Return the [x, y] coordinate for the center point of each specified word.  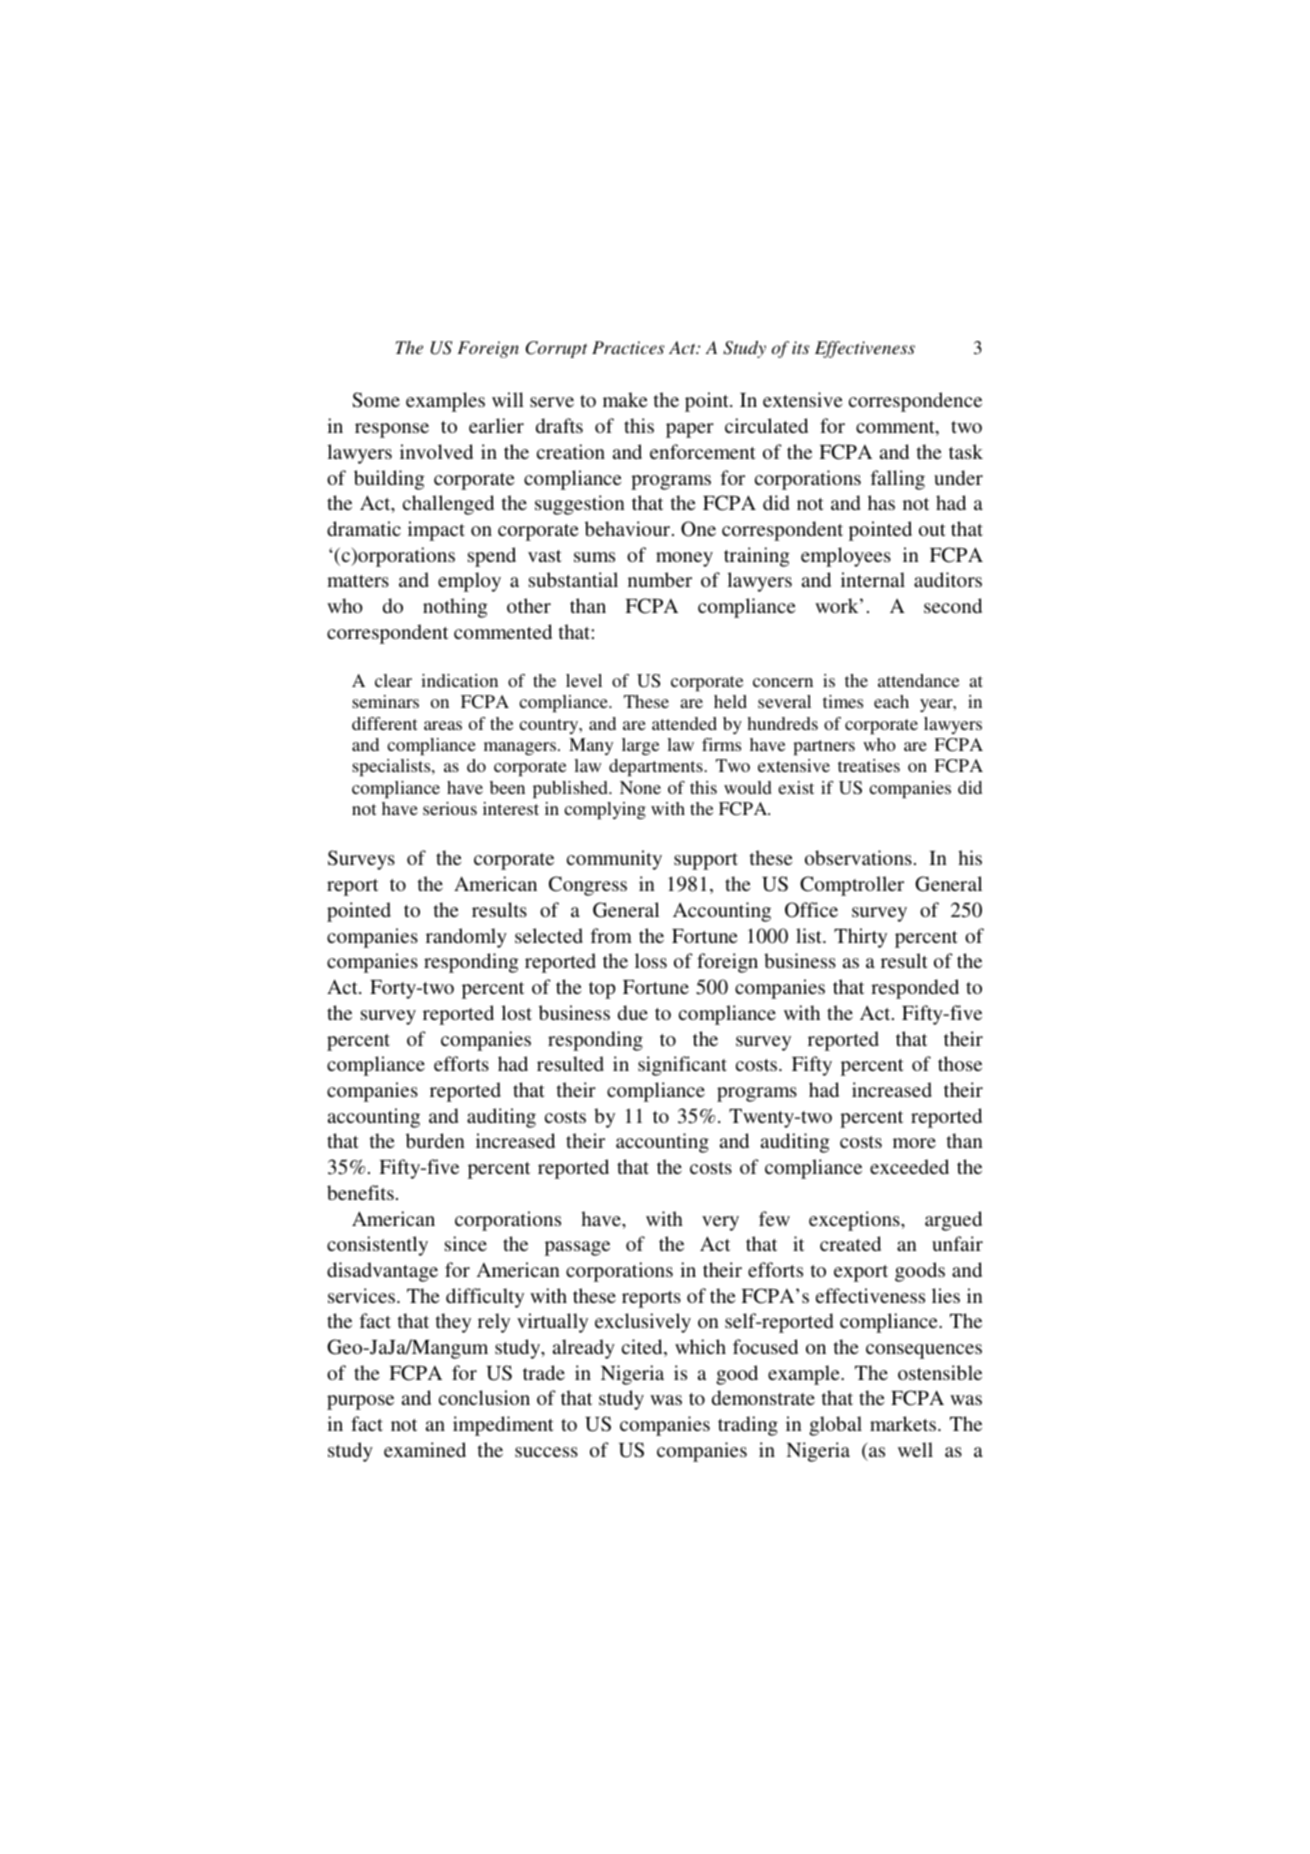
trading [748, 1426]
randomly [466, 938]
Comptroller [852, 886]
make [625, 399]
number [660, 579]
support [706, 861]
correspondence [915, 402]
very [720, 1223]
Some [376, 400]
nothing [455, 608]
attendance [918, 680]
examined [425, 1449]
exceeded [909, 1166]
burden [435, 1140]
